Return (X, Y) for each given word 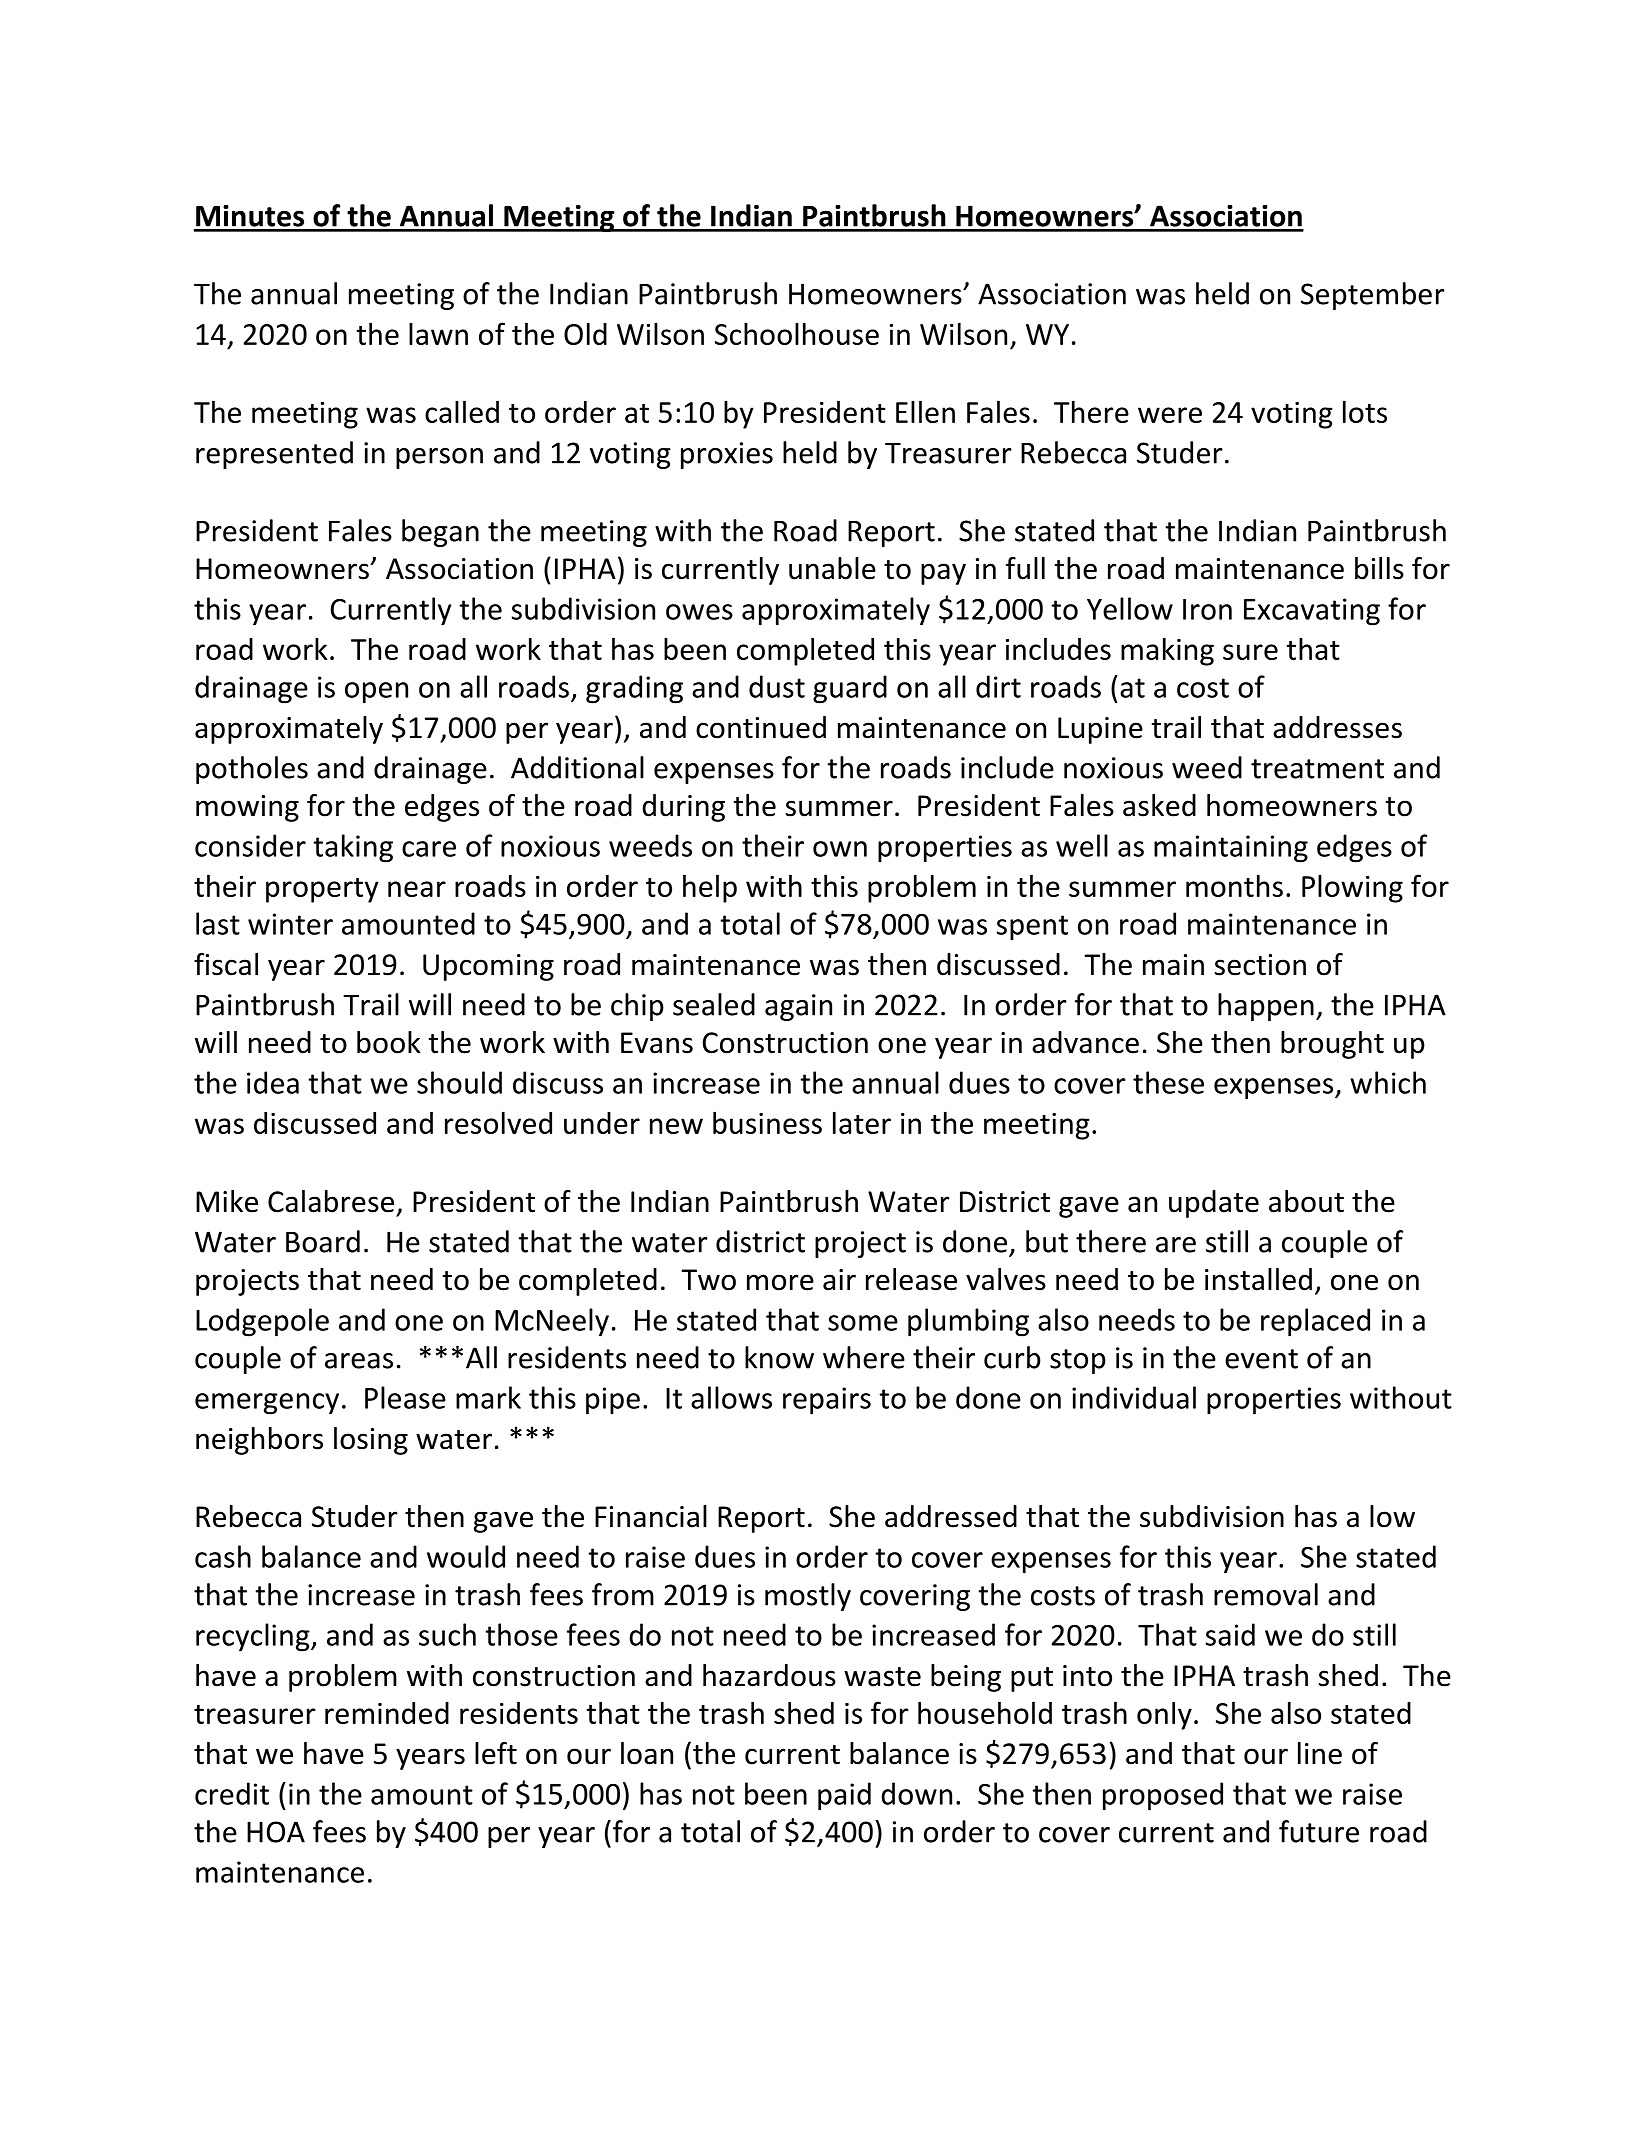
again (798, 1007)
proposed (1163, 1796)
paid (844, 1796)
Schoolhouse (797, 333)
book (389, 1042)
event (1261, 1359)
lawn (438, 333)
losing (371, 1441)
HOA (276, 1832)
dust (777, 686)
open (376, 693)
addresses (1337, 727)
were (1170, 415)
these (1168, 1082)
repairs (827, 1401)
